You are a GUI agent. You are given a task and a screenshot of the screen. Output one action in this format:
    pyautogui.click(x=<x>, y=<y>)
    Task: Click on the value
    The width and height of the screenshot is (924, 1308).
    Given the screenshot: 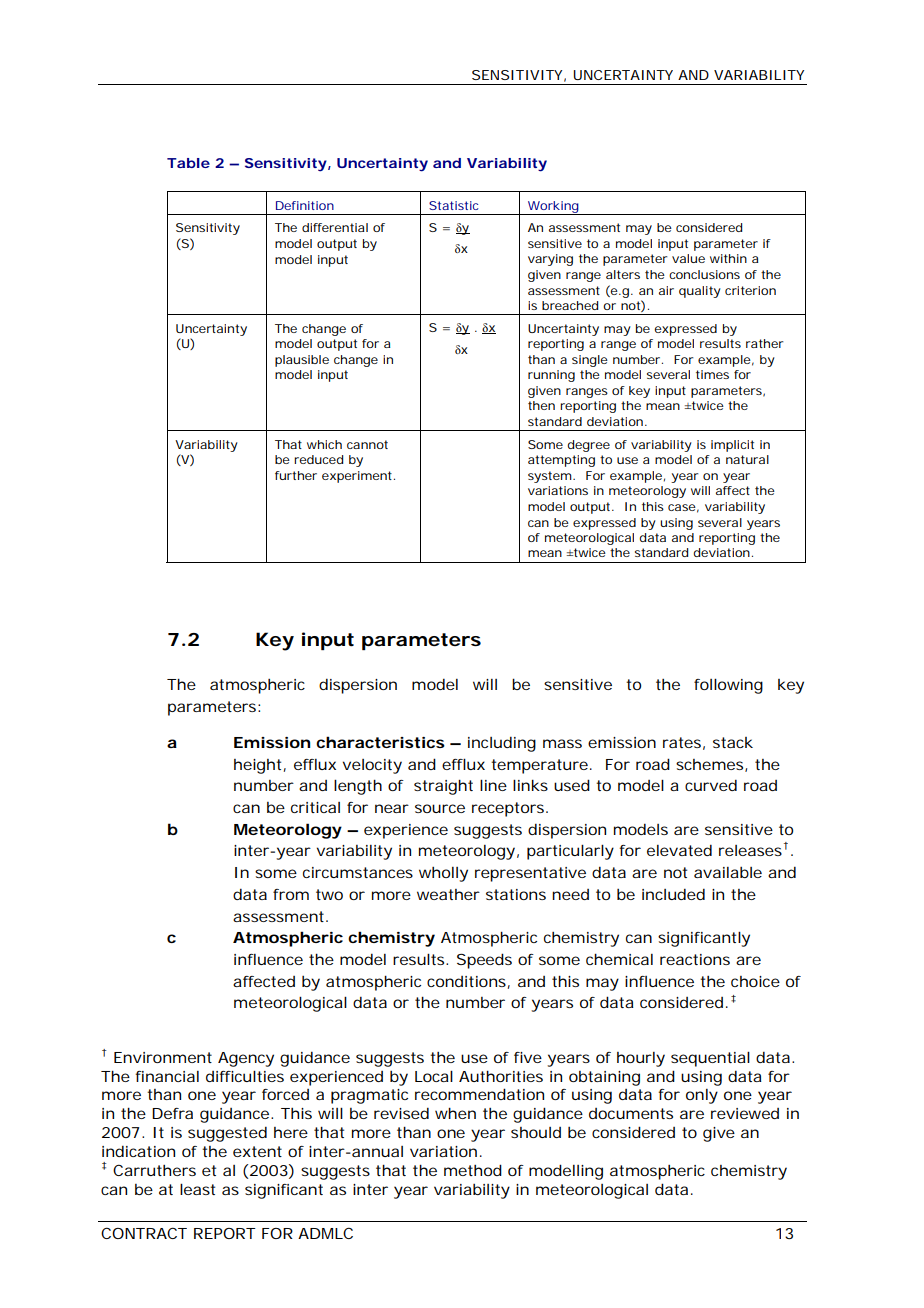 What is the action you would take?
    pyautogui.click(x=688, y=258)
